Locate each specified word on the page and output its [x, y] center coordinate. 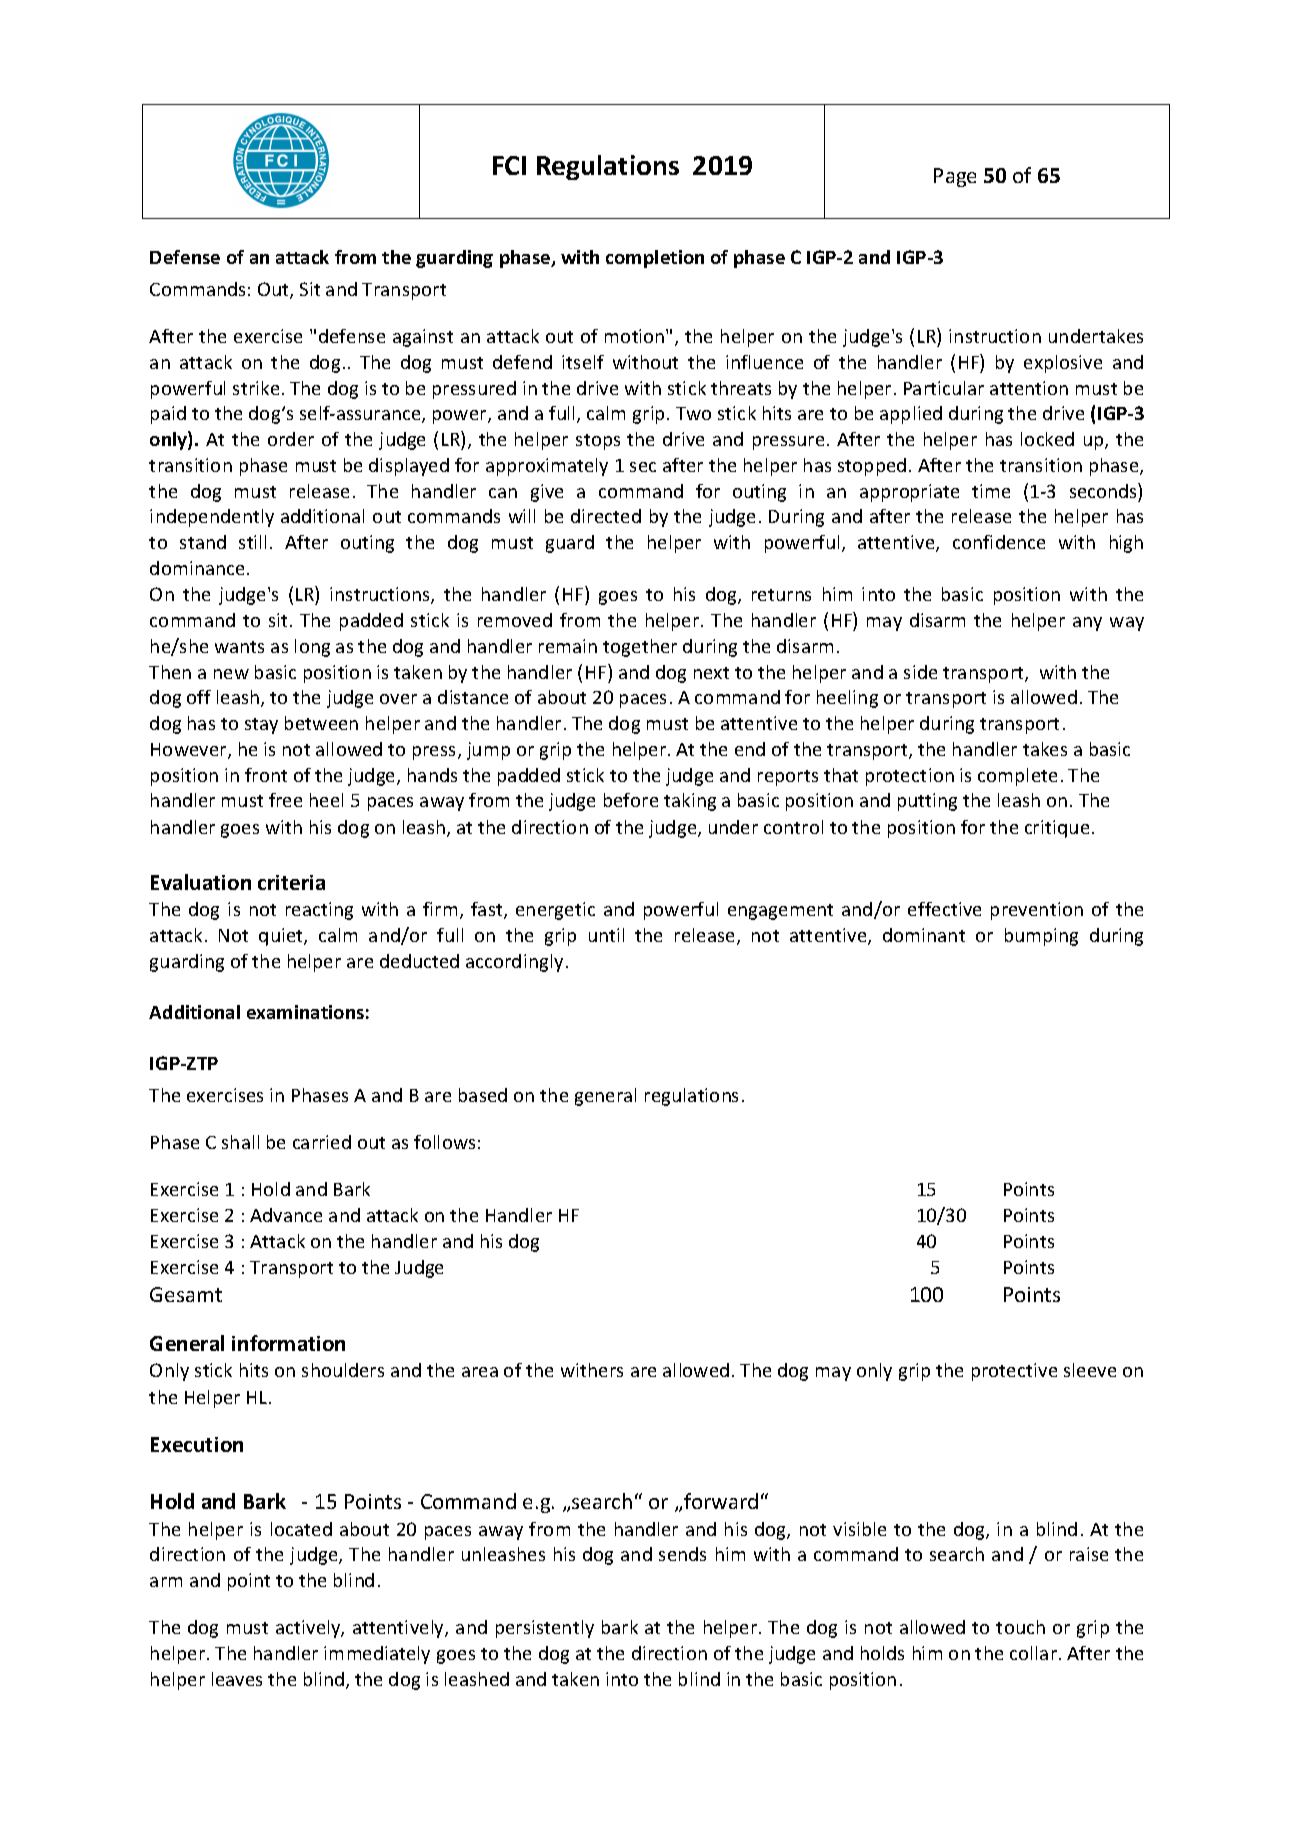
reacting [319, 911]
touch [1020, 1627]
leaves [237, 1679]
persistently [545, 1629]
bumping [1041, 937]
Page [955, 177]
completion [655, 259]
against [423, 338]
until [606, 935]
